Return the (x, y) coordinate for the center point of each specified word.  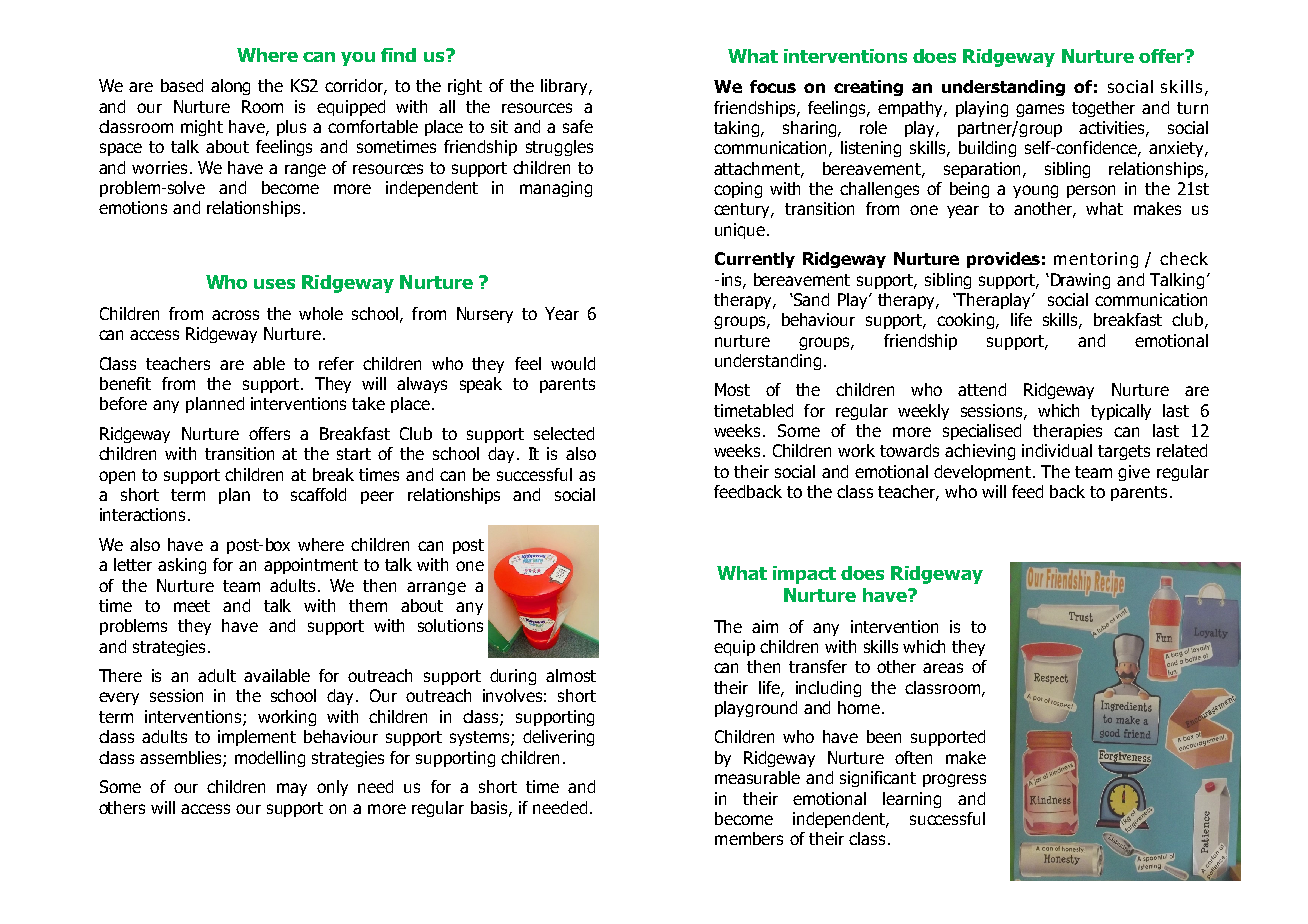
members (749, 838)
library (566, 87)
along (230, 87)
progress (954, 780)
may (292, 789)
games (1040, 110)
